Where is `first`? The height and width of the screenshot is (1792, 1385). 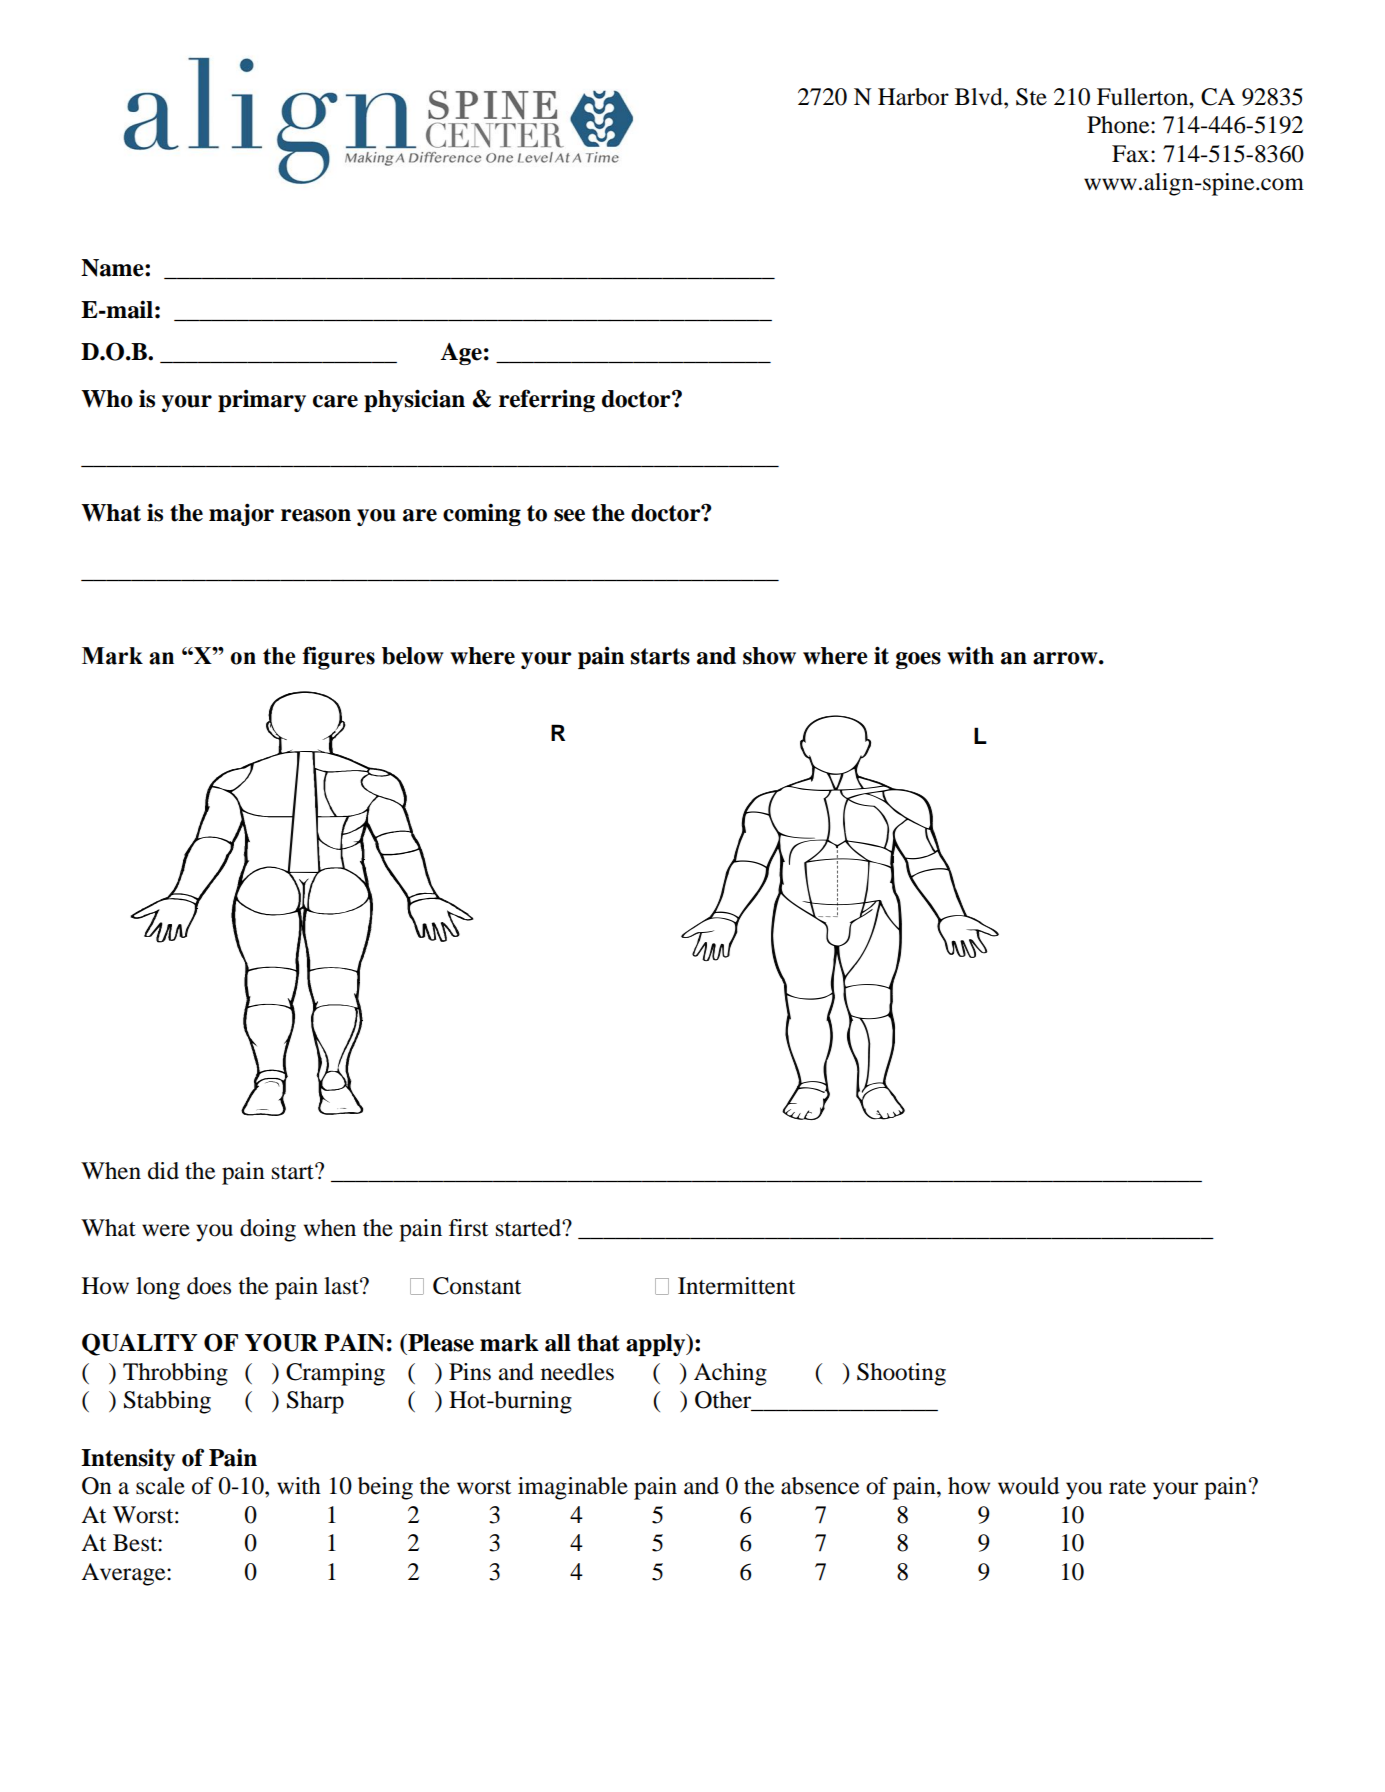
first is located at coordinates (468, 1228).
